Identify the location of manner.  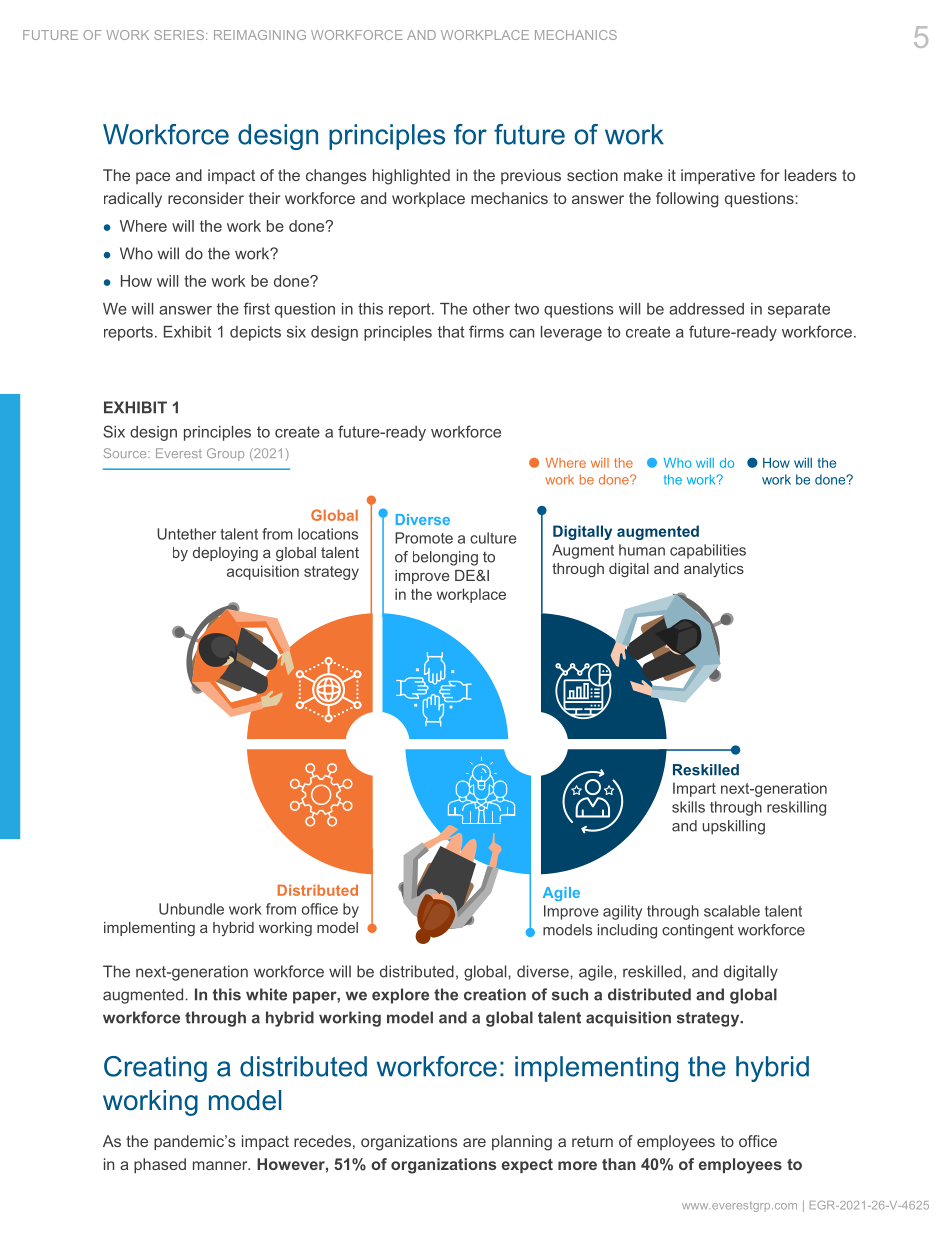
(221, 1165).
